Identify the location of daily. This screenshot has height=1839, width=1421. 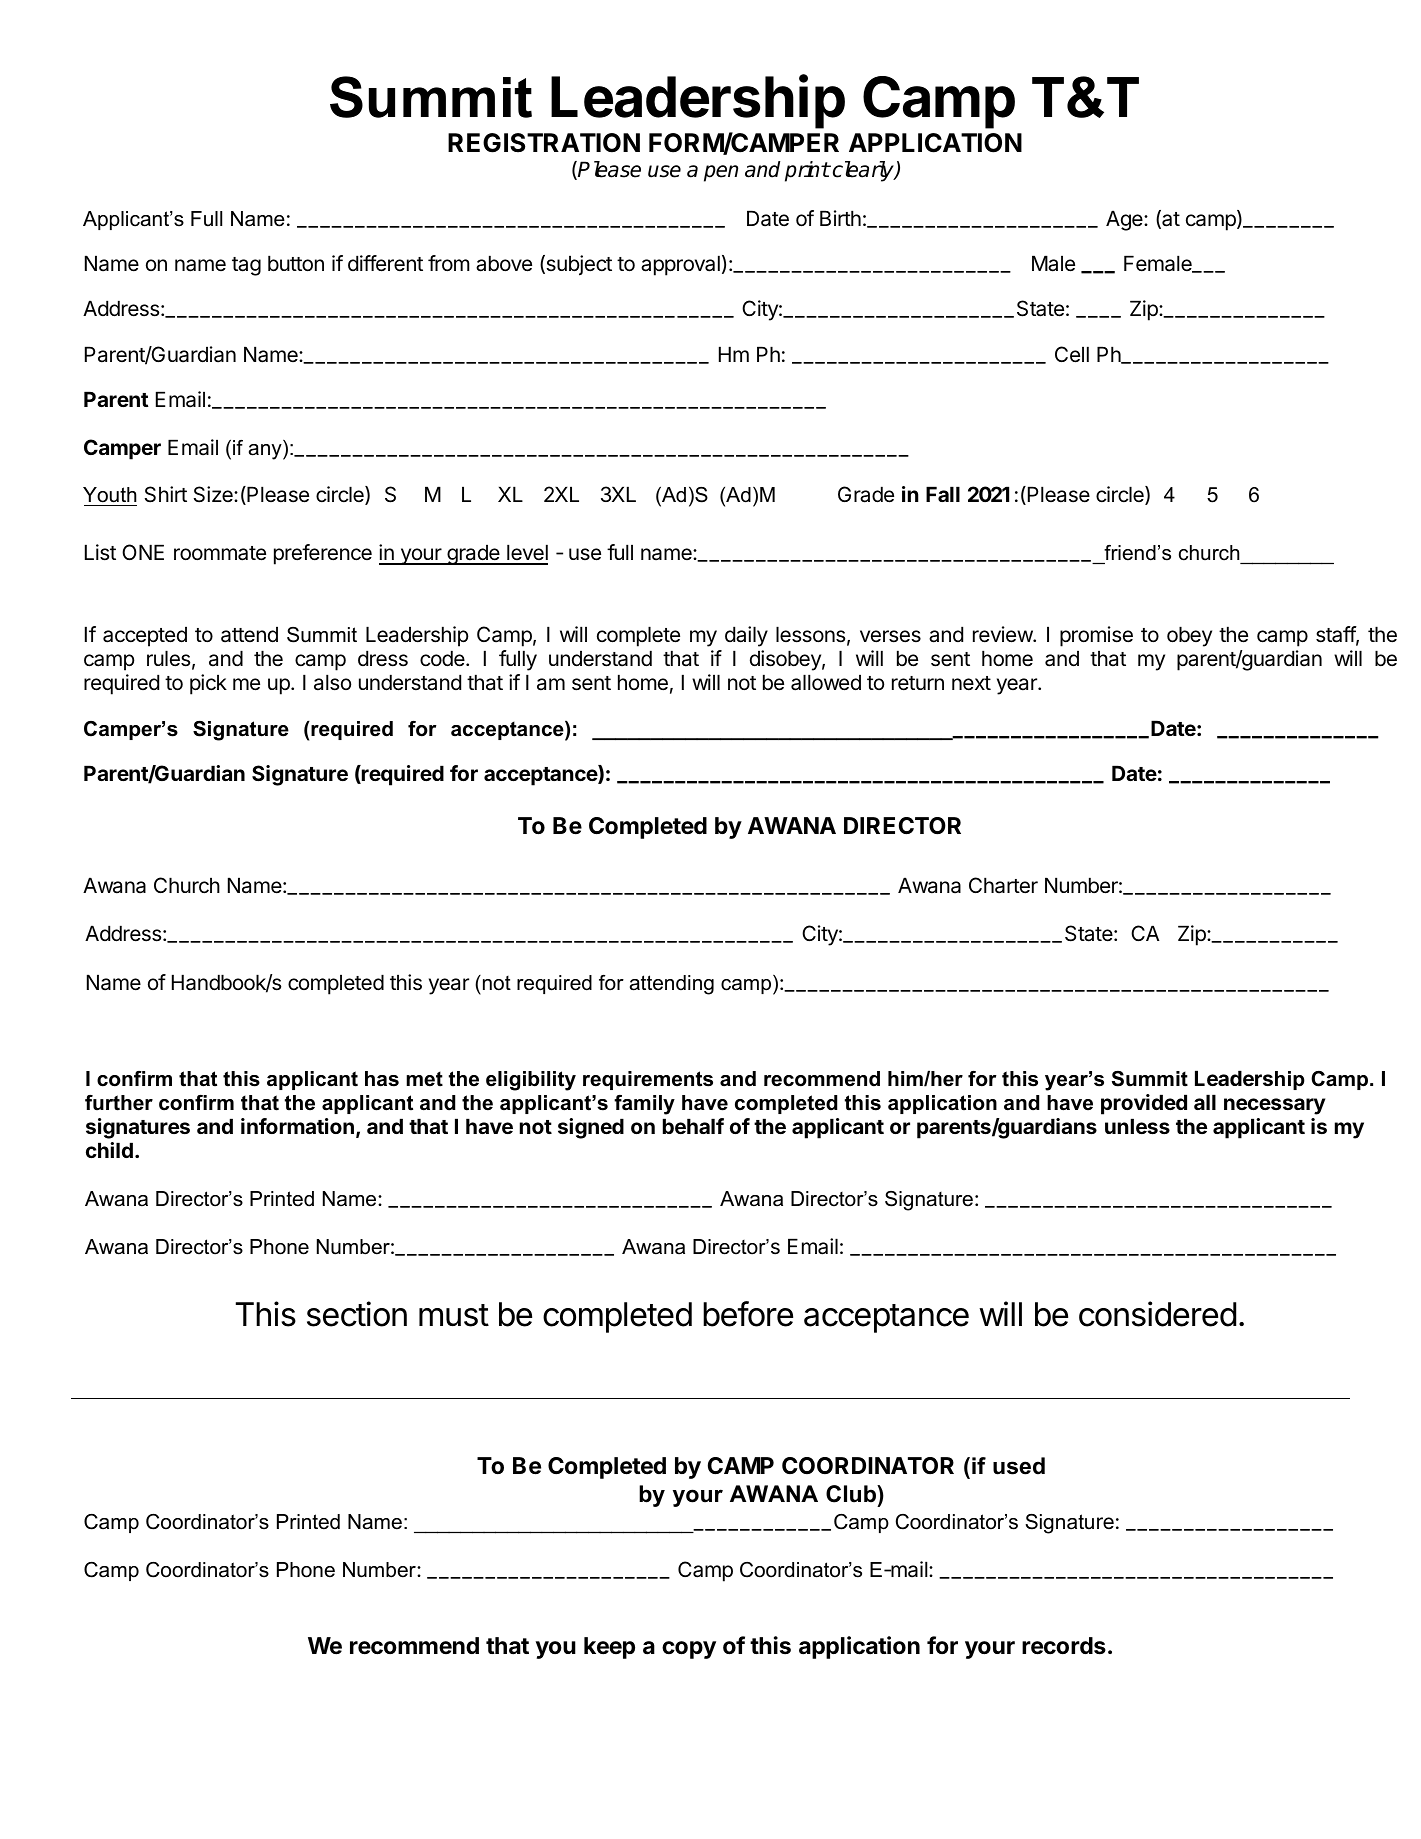
(746, 636).
